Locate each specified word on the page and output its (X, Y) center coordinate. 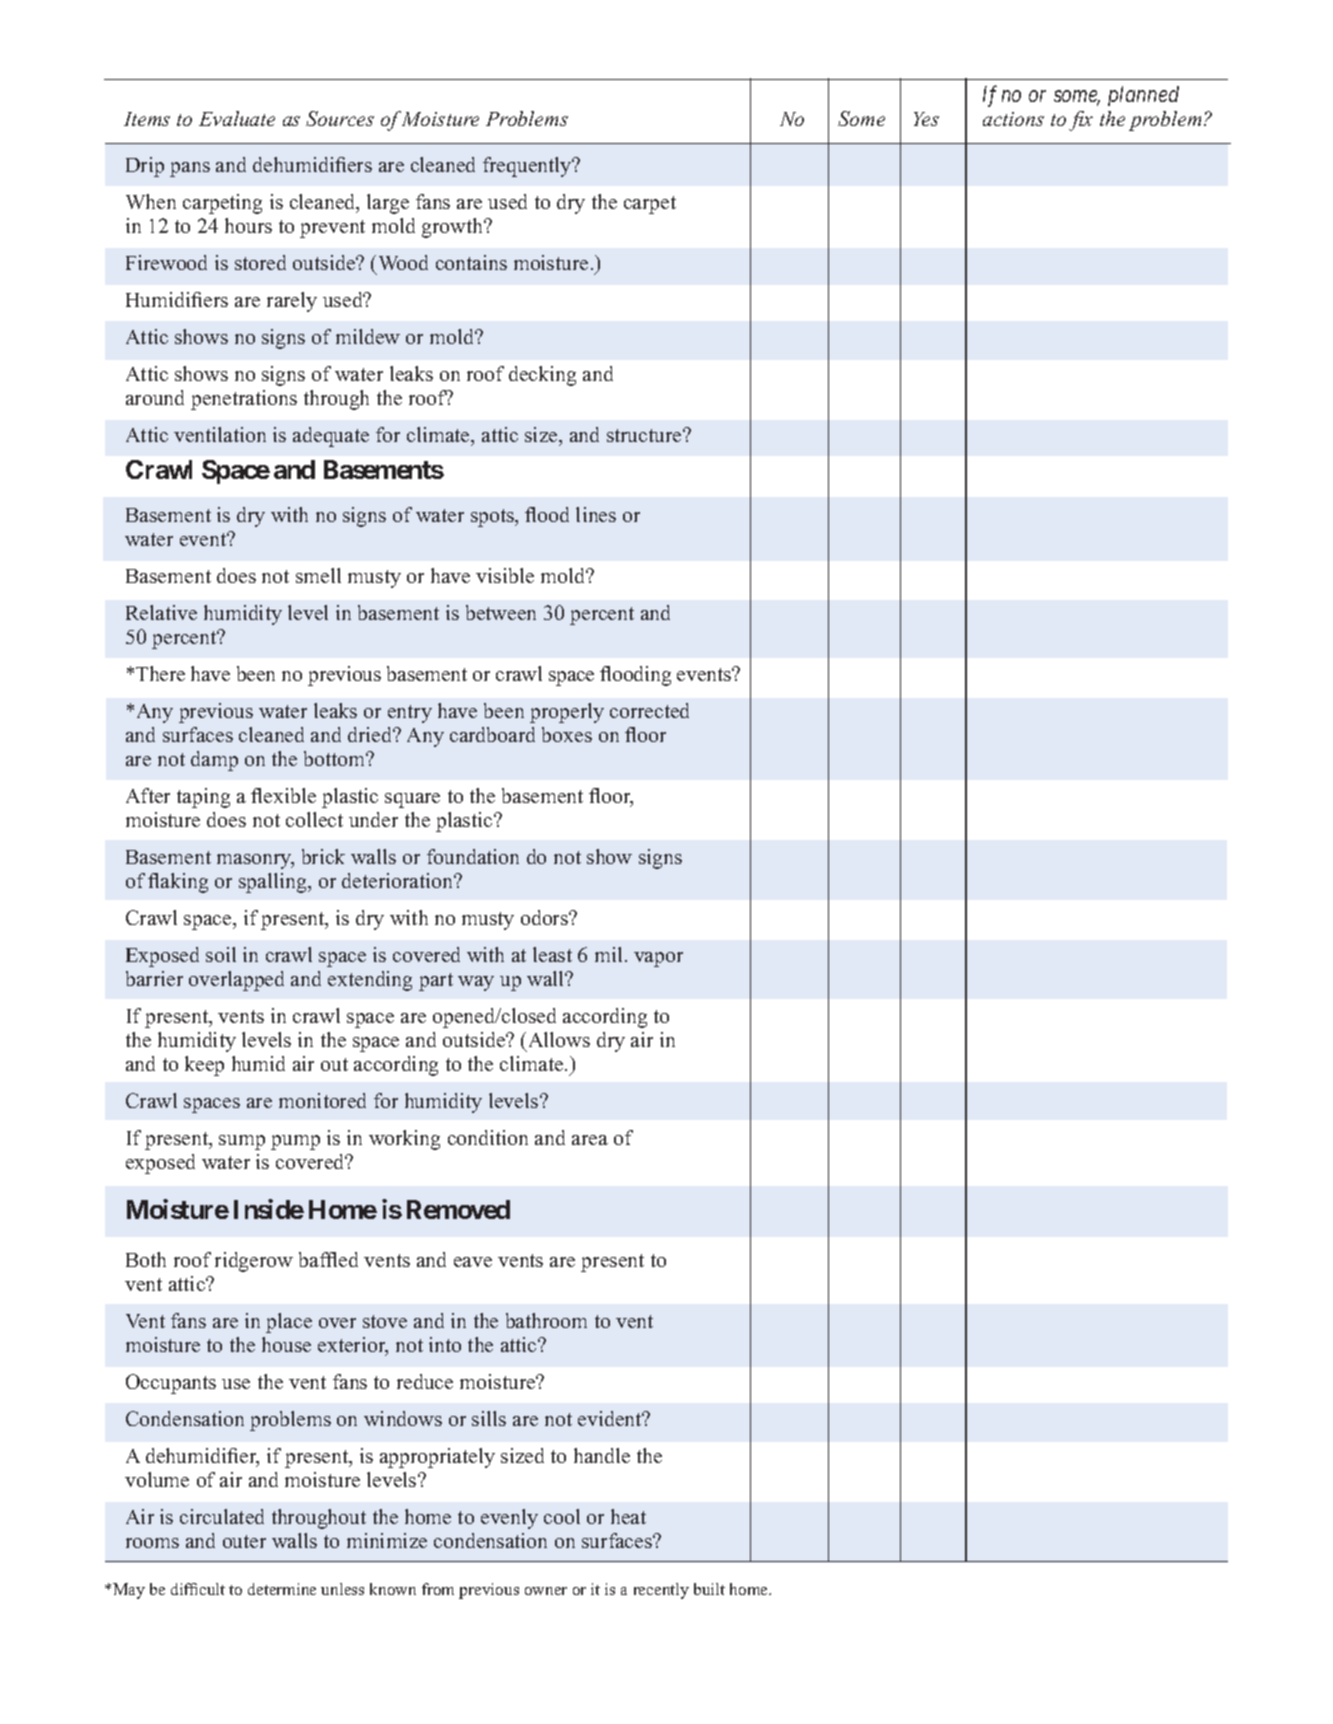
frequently (528, 167)
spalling (274, 883)
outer (244, 1541)
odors (545, 917)
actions (1013, 119)
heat (628, 1516)
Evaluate (237, 118)
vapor (658, 959)
